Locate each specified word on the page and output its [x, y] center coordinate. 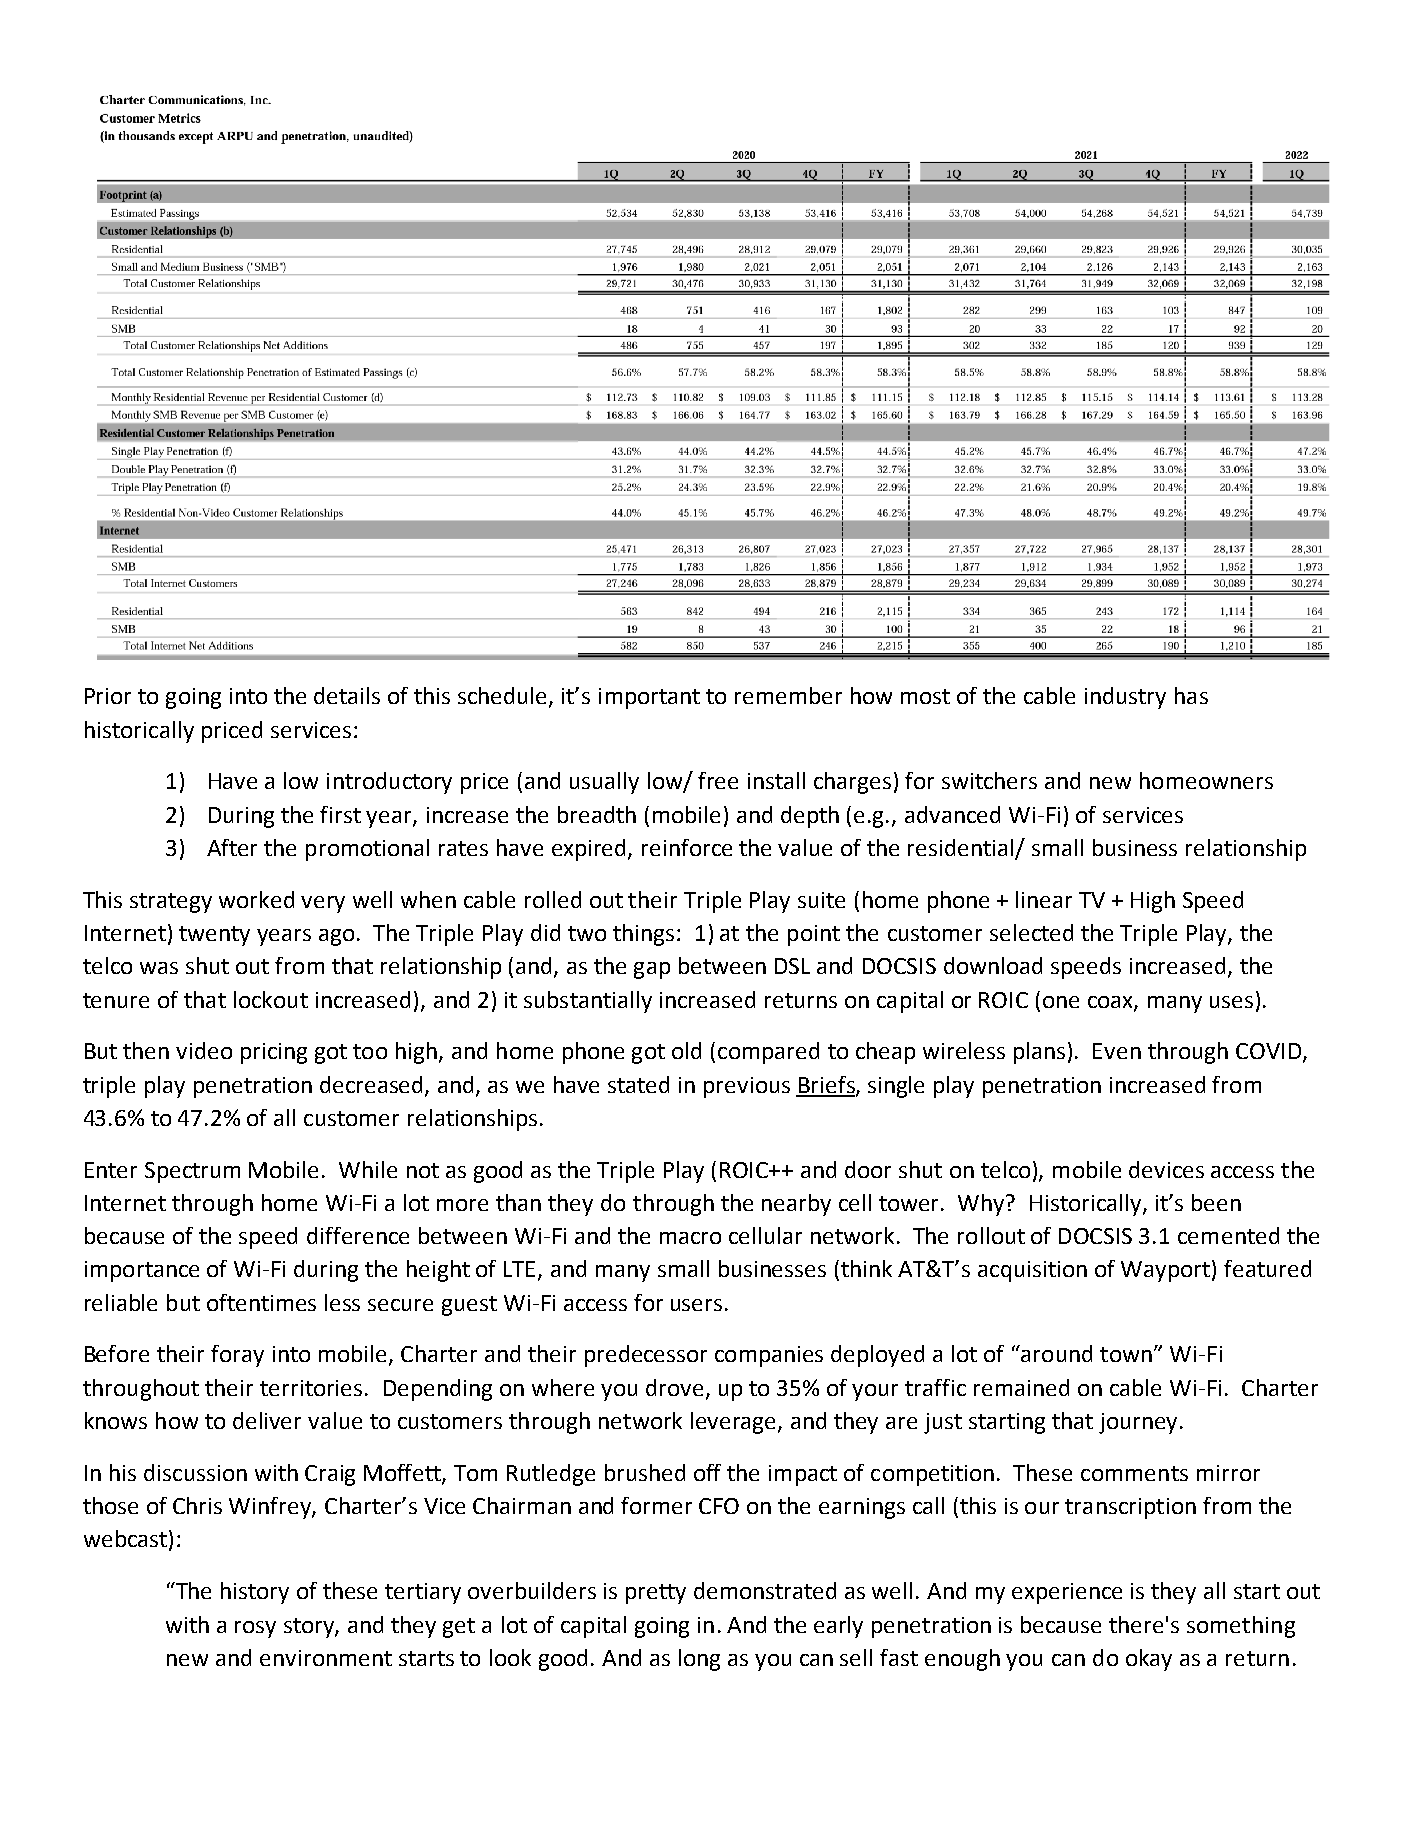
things [645, 935]
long [699, 1660]
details [347, 695]
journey [1140, 1423]
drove [676, 1389]
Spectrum [192, 1172]
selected [1031, 932]
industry [1125, 698]
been [1216, 1202]
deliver [267, 1420]
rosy [255, 1629]
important [649, 698]
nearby [796, 1205]
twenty [214, 936]
